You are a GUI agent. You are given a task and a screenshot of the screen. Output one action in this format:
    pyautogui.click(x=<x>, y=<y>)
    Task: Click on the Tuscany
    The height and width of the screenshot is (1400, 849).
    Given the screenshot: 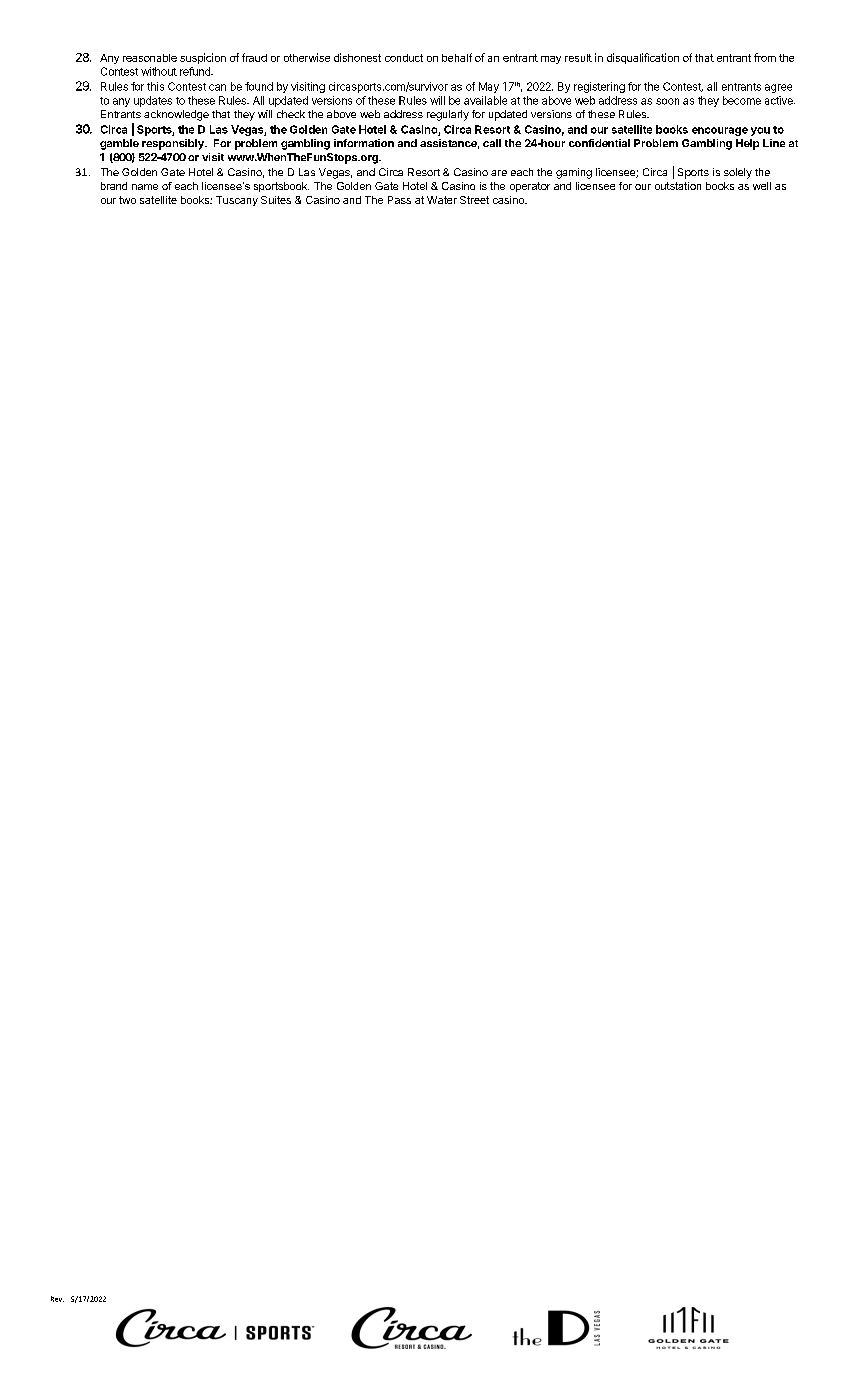 What is the action you would take?
    pyautogui.click(x=237, y=201)
